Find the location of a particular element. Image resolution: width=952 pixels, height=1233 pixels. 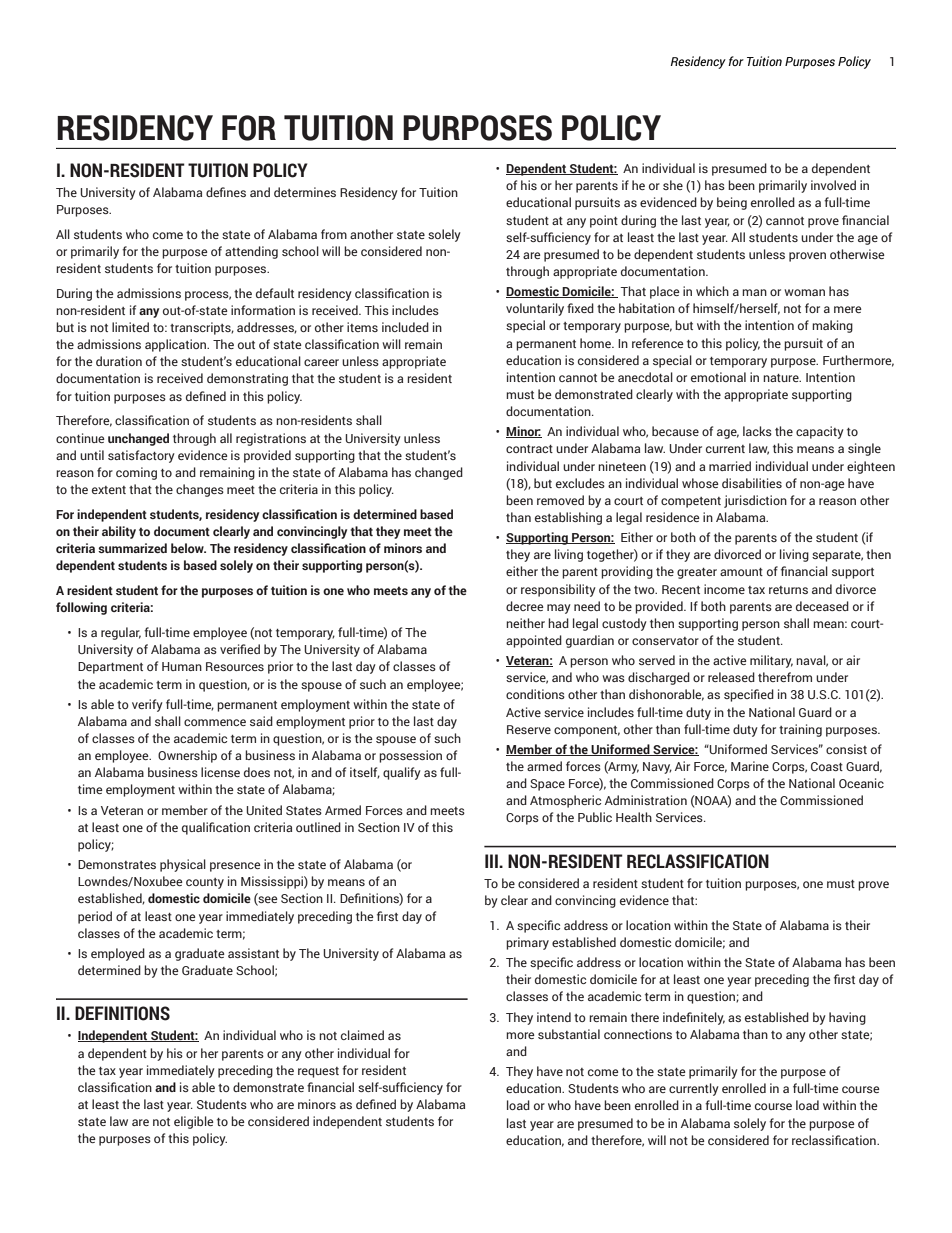

attending is located at coordinates (251, 252).
